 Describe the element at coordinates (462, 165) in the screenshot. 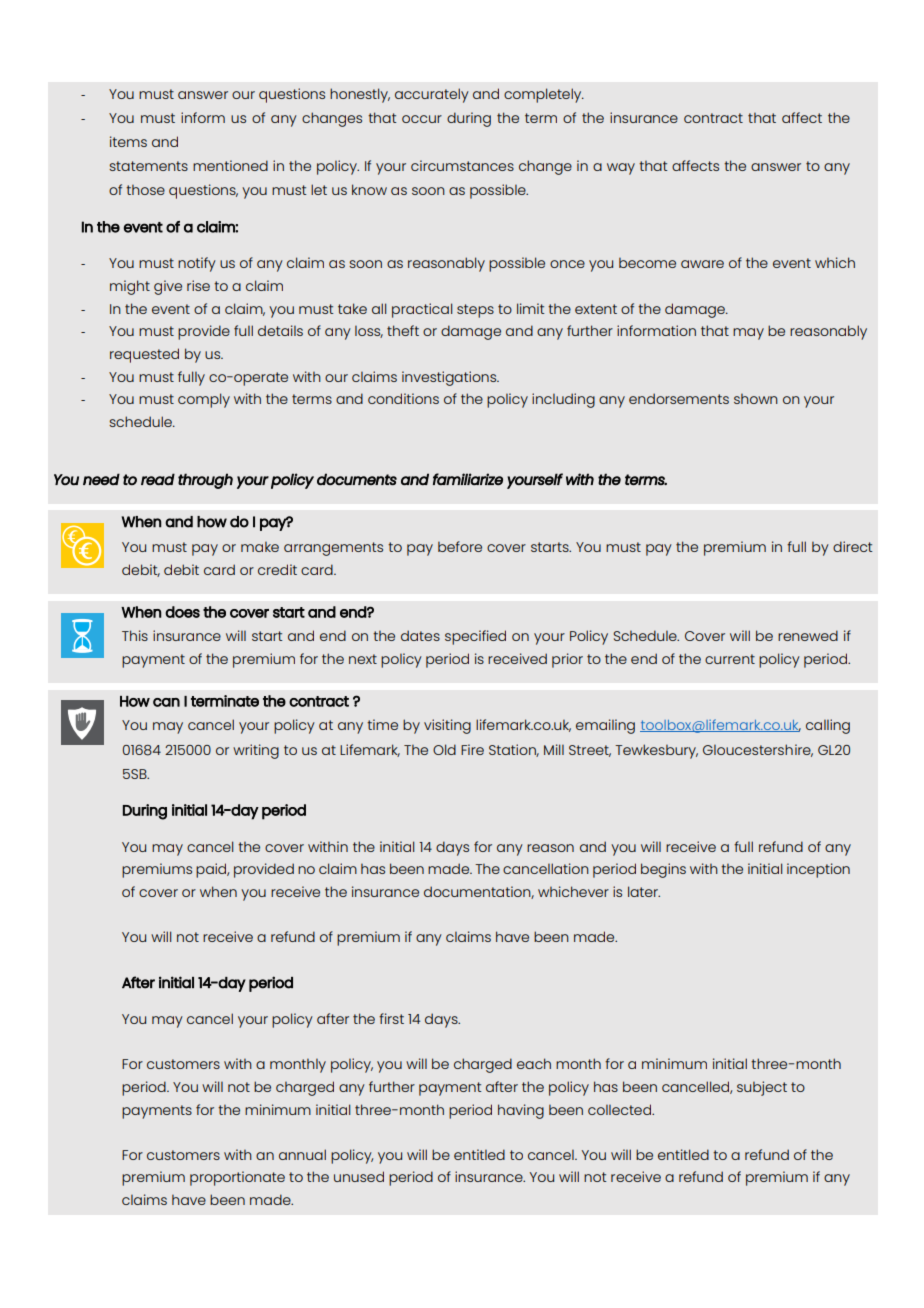

I see `circumstances` at that location.
